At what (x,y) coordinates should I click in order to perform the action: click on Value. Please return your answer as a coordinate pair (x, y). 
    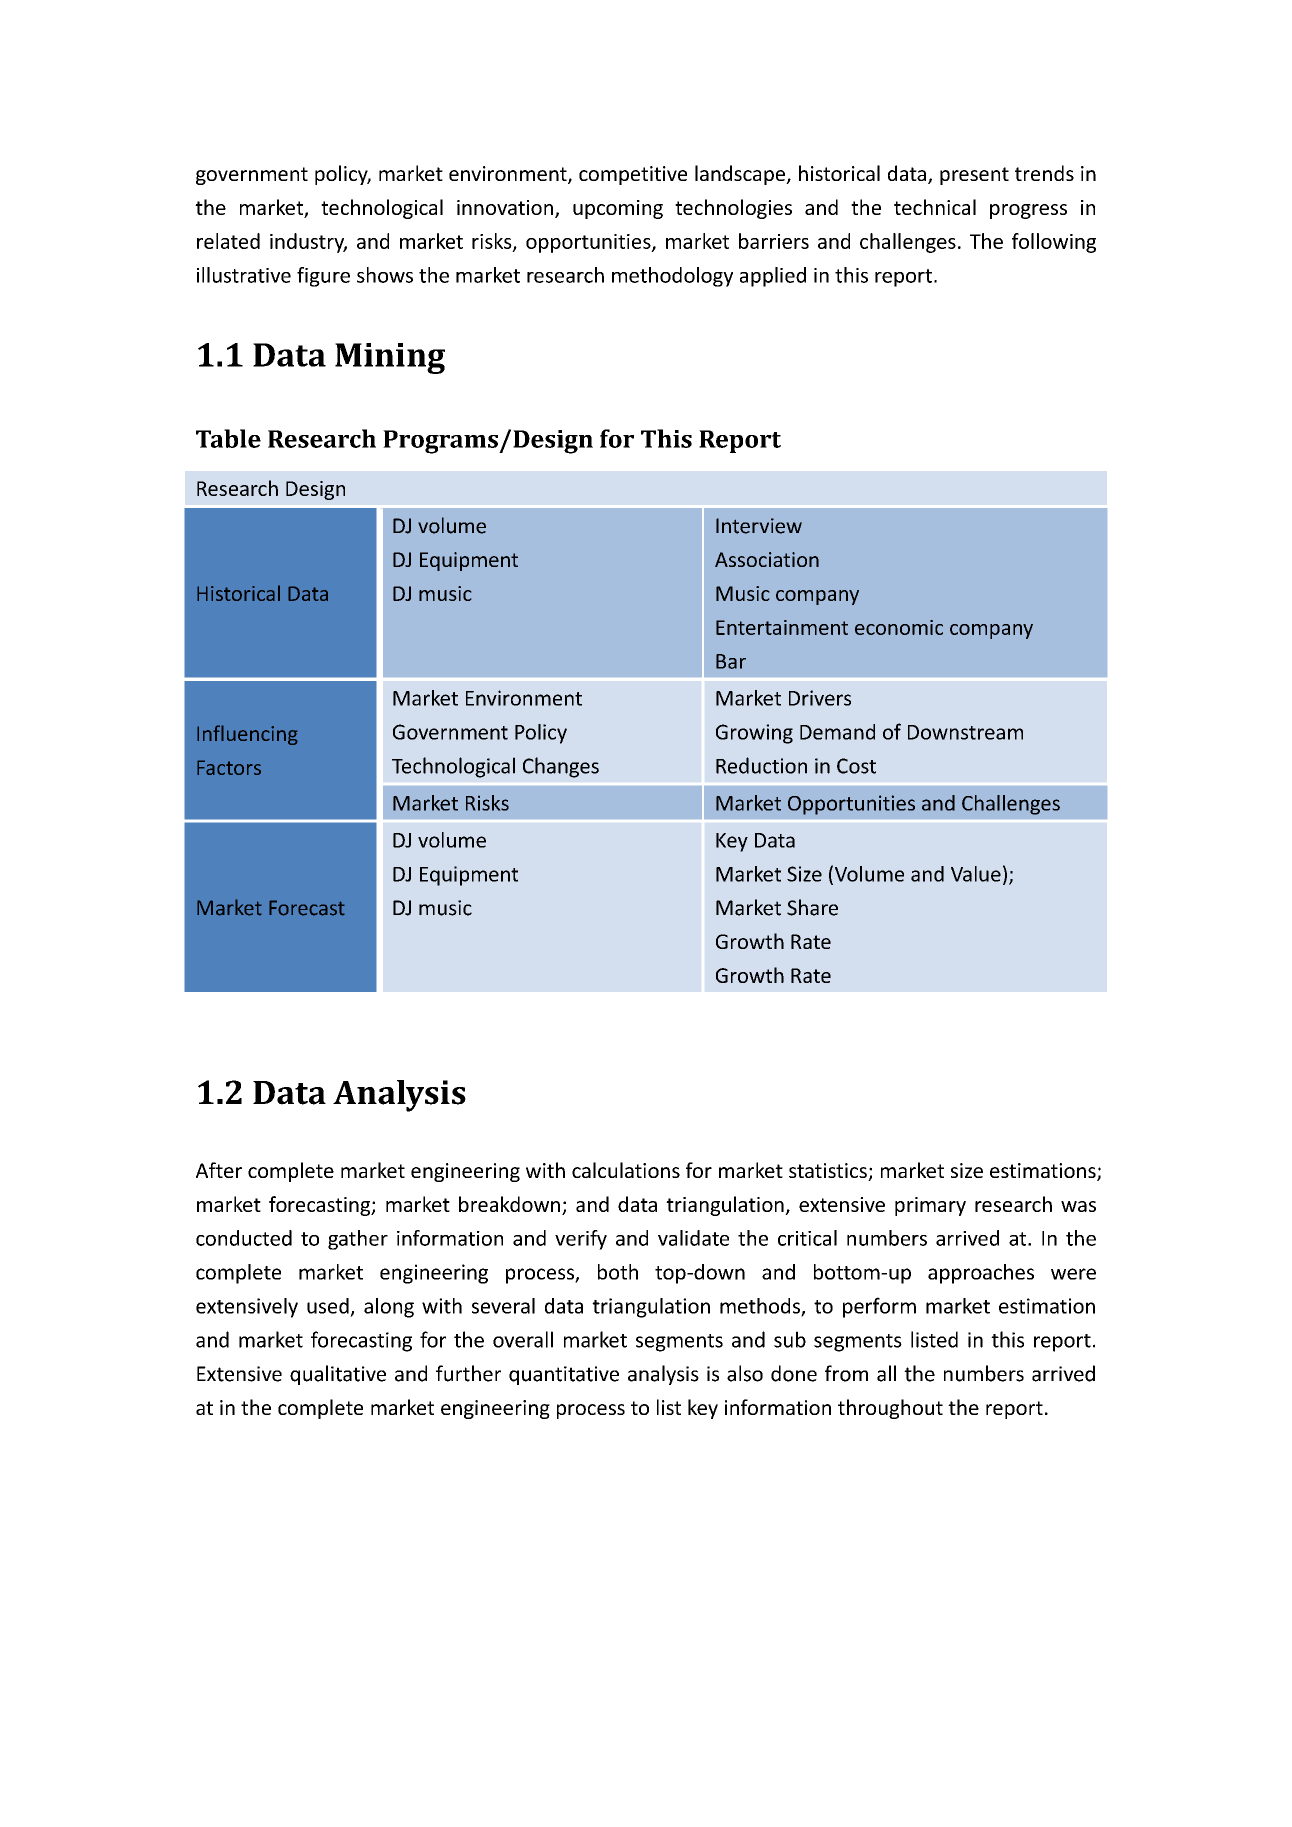
    Looking at the image, I should click on (976, 874).
